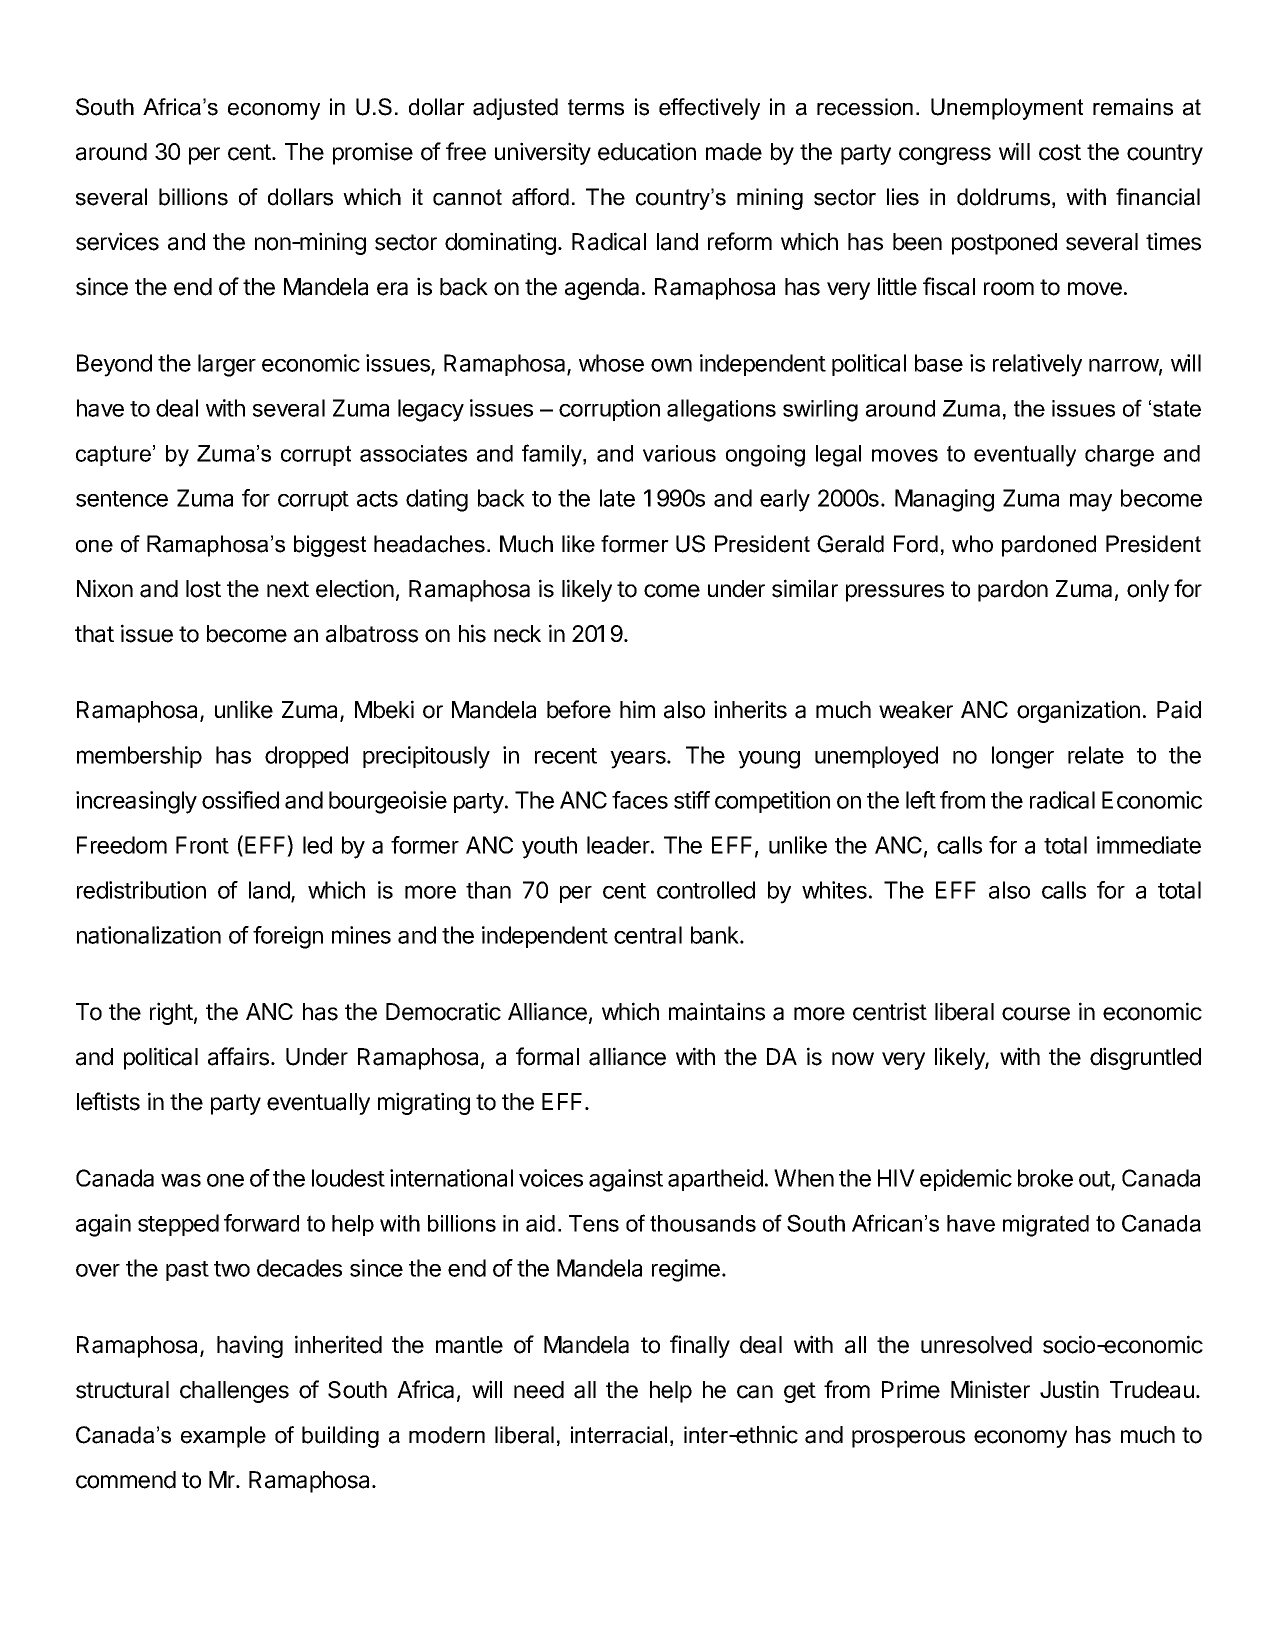  What do you see at coordinates (223, 1437) in the screenshot?
I see `example` at bounding box center [223, 1437].
